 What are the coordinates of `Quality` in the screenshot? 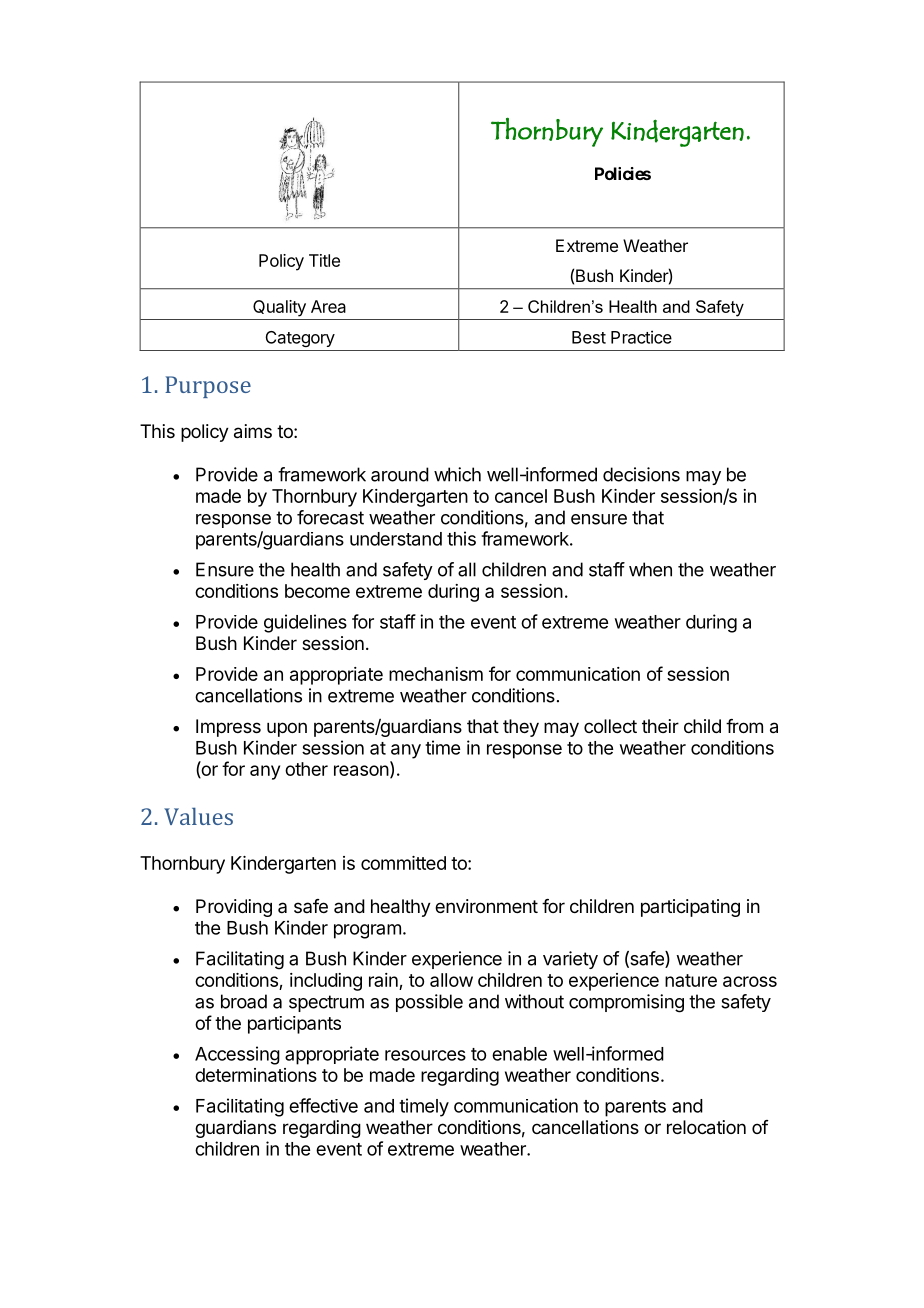 It's located at (279, 308).
